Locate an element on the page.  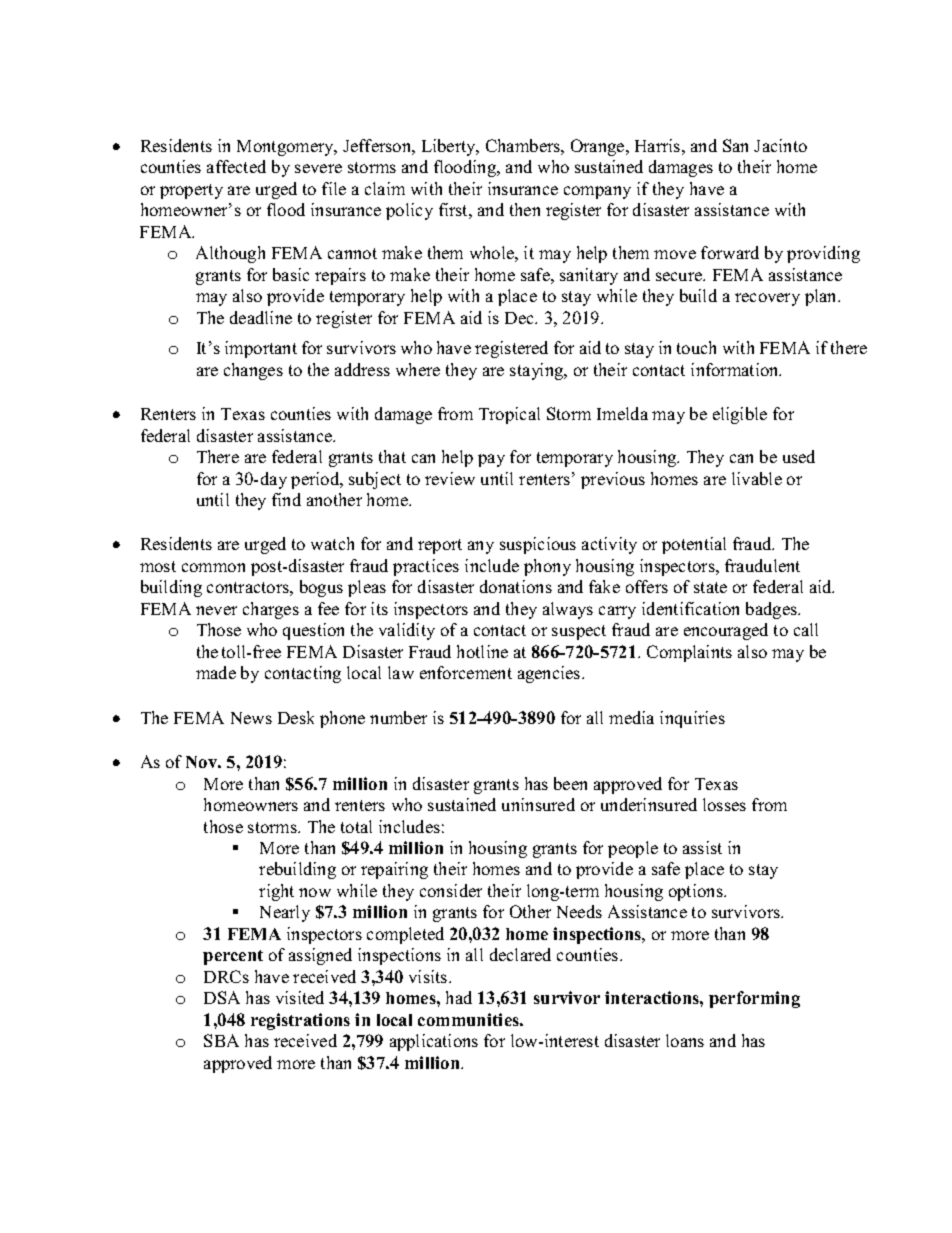
Liberty is located at coordinates (450, 147).
